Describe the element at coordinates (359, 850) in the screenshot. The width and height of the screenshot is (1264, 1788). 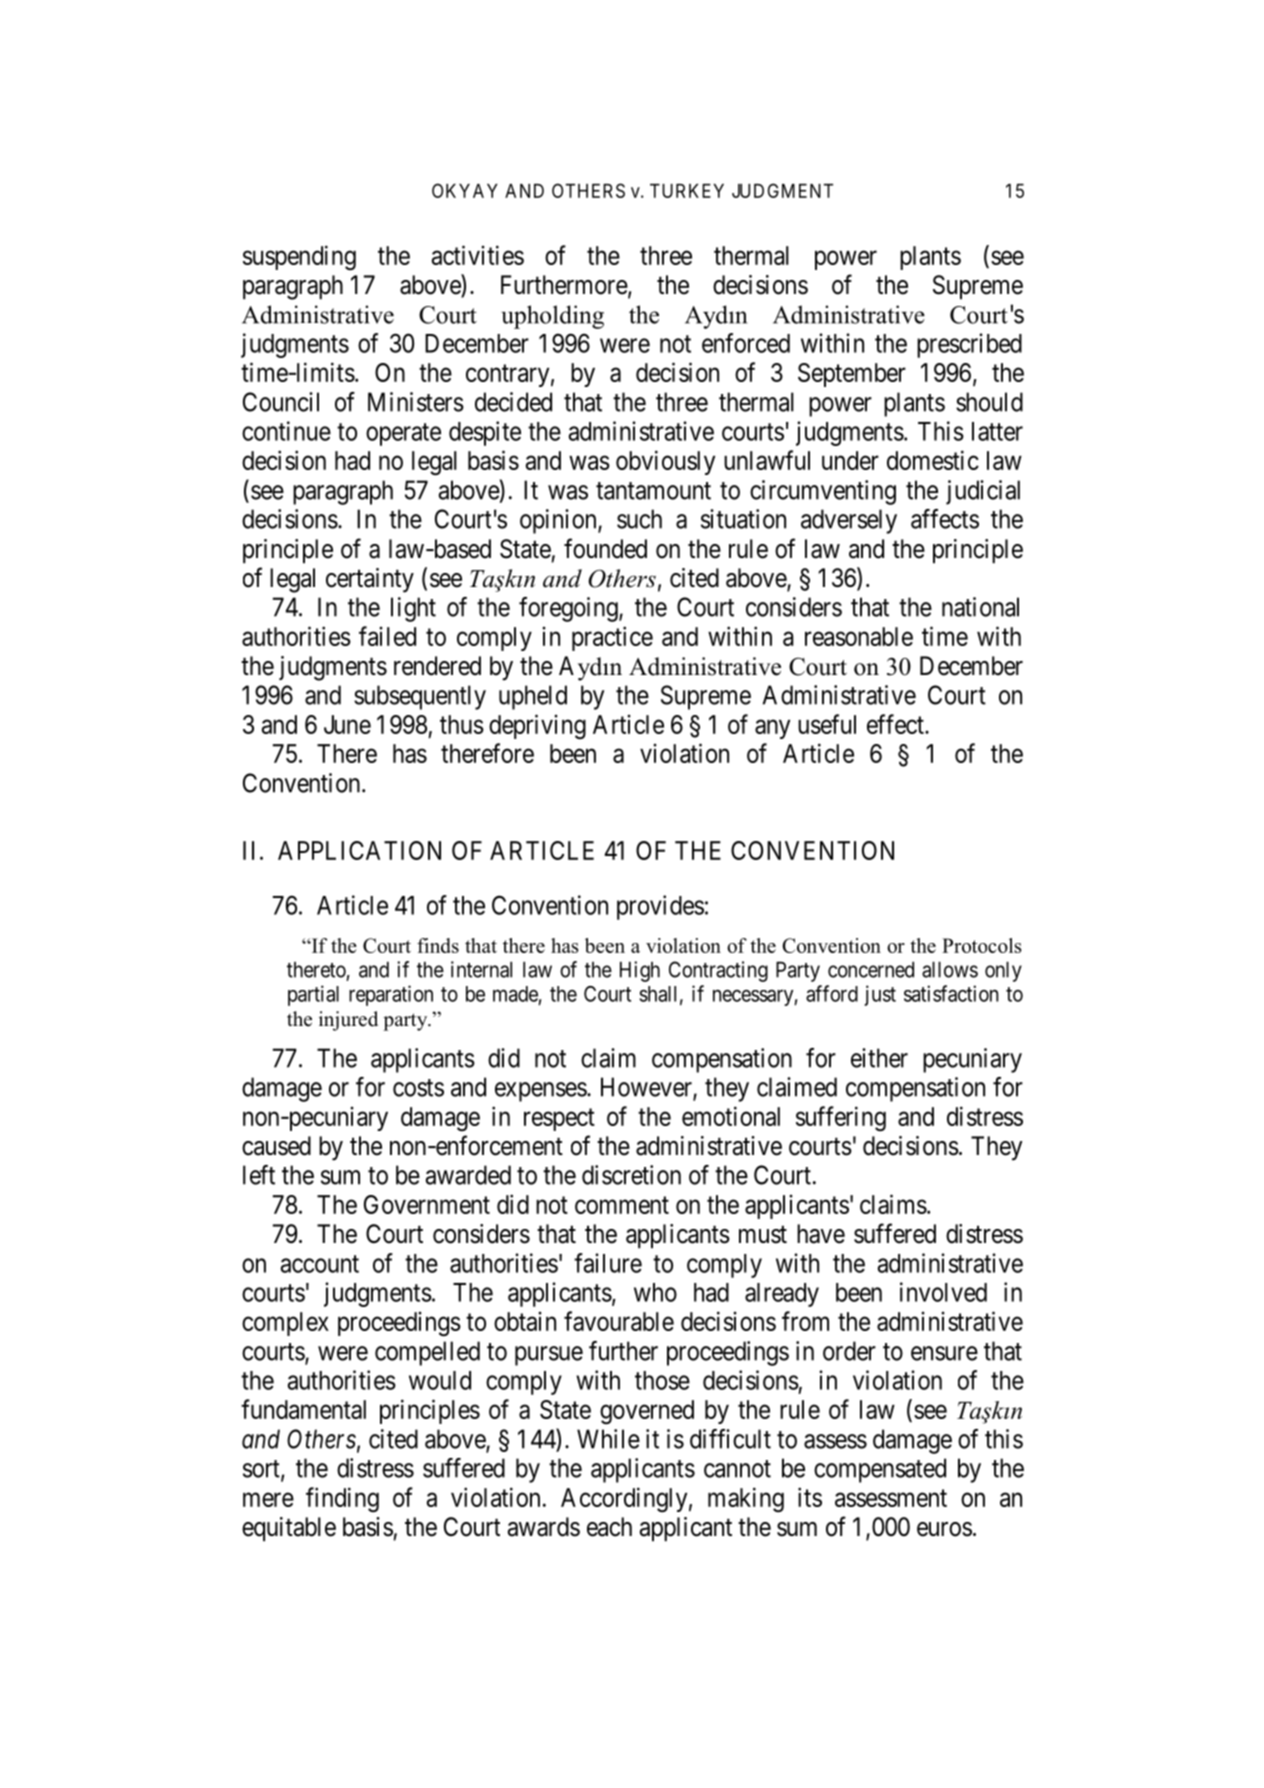
I see `APPLICATION` at that location.
